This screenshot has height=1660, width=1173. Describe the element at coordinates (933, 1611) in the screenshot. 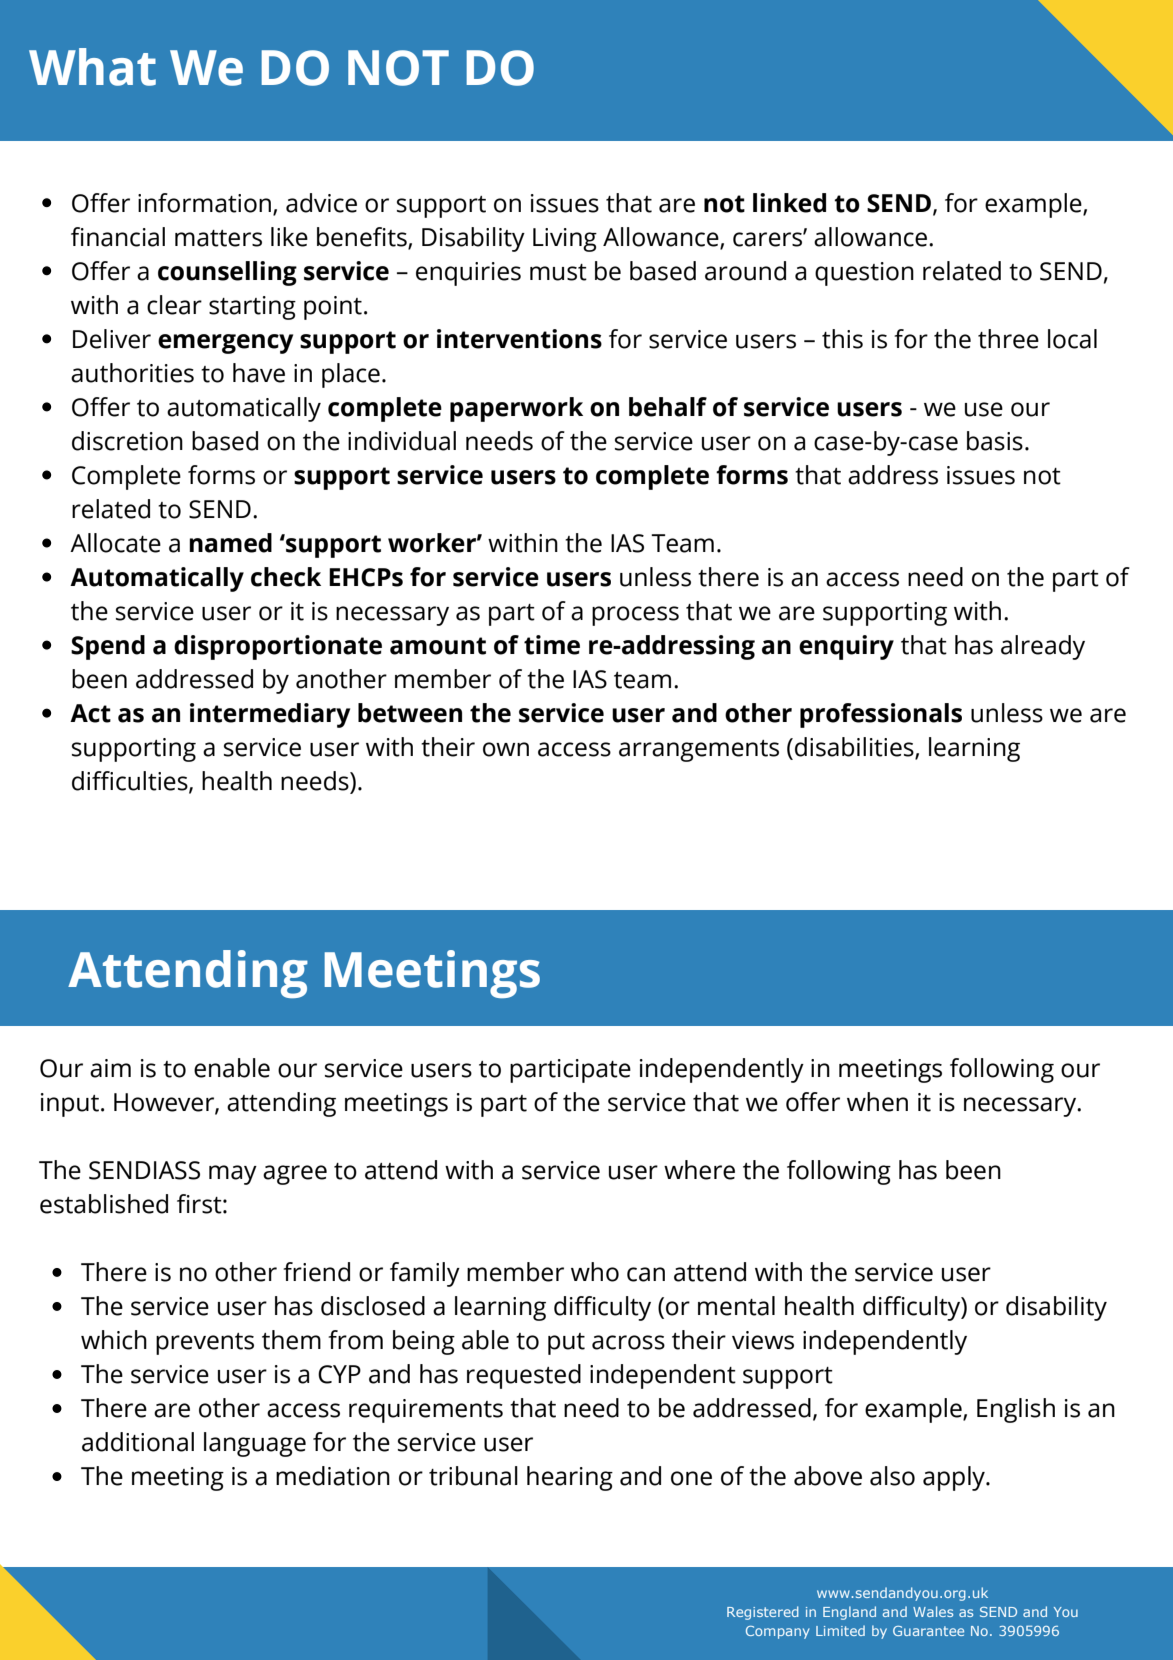

I see `Wales` at that location.
